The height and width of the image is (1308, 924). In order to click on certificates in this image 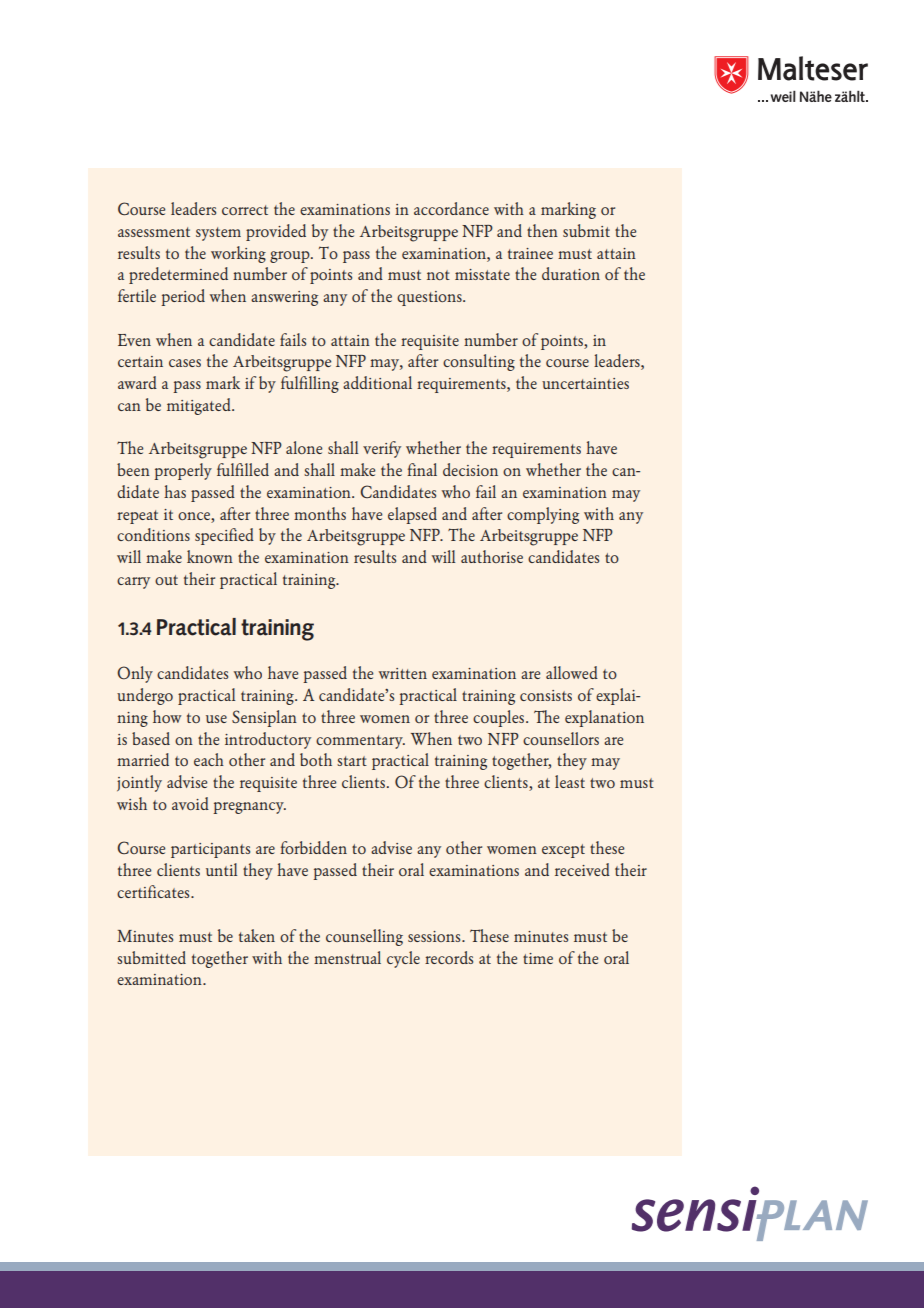, I will do `click(154, 891)`.
